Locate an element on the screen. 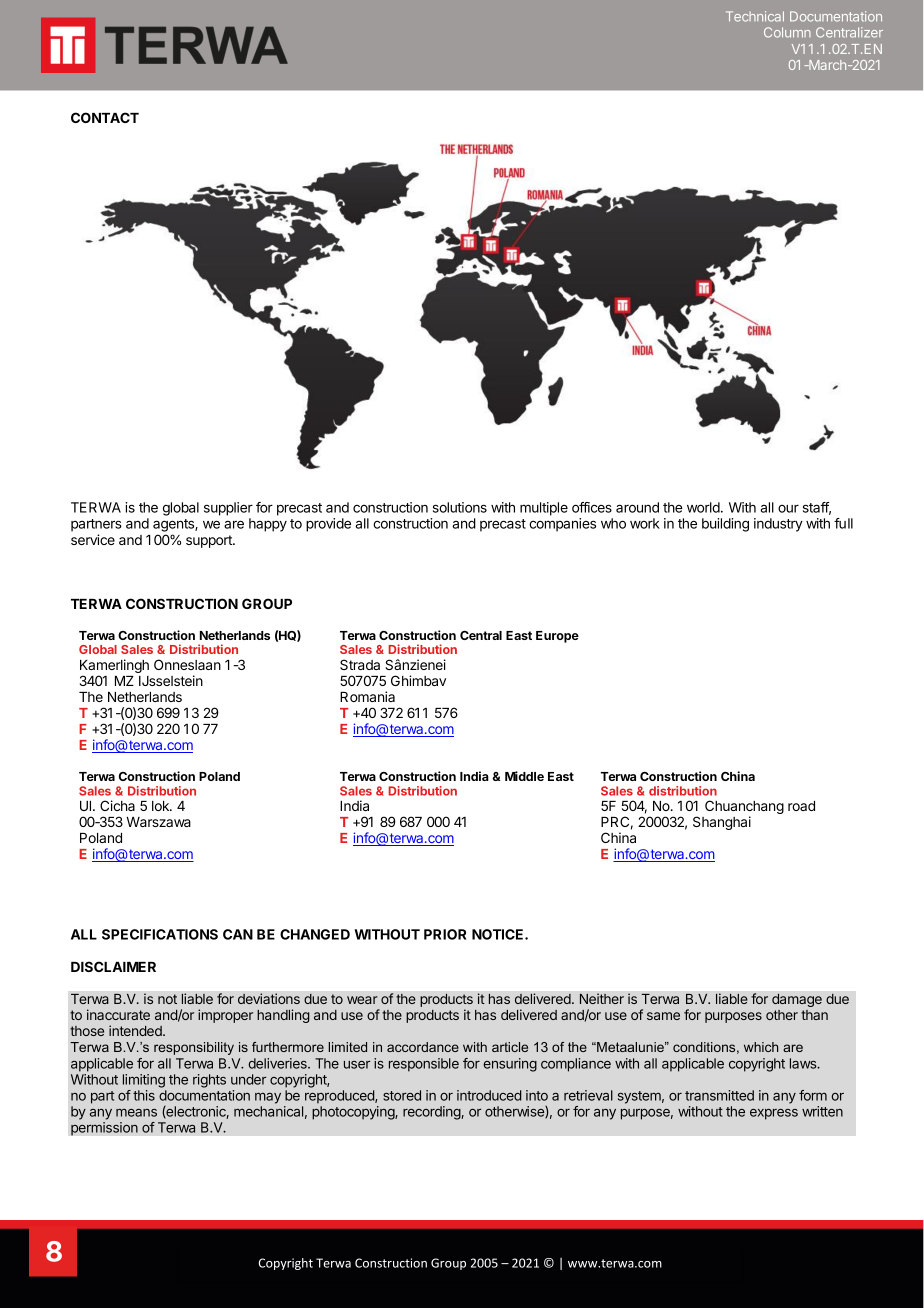  Romania is located at coordinates (367, 696).
